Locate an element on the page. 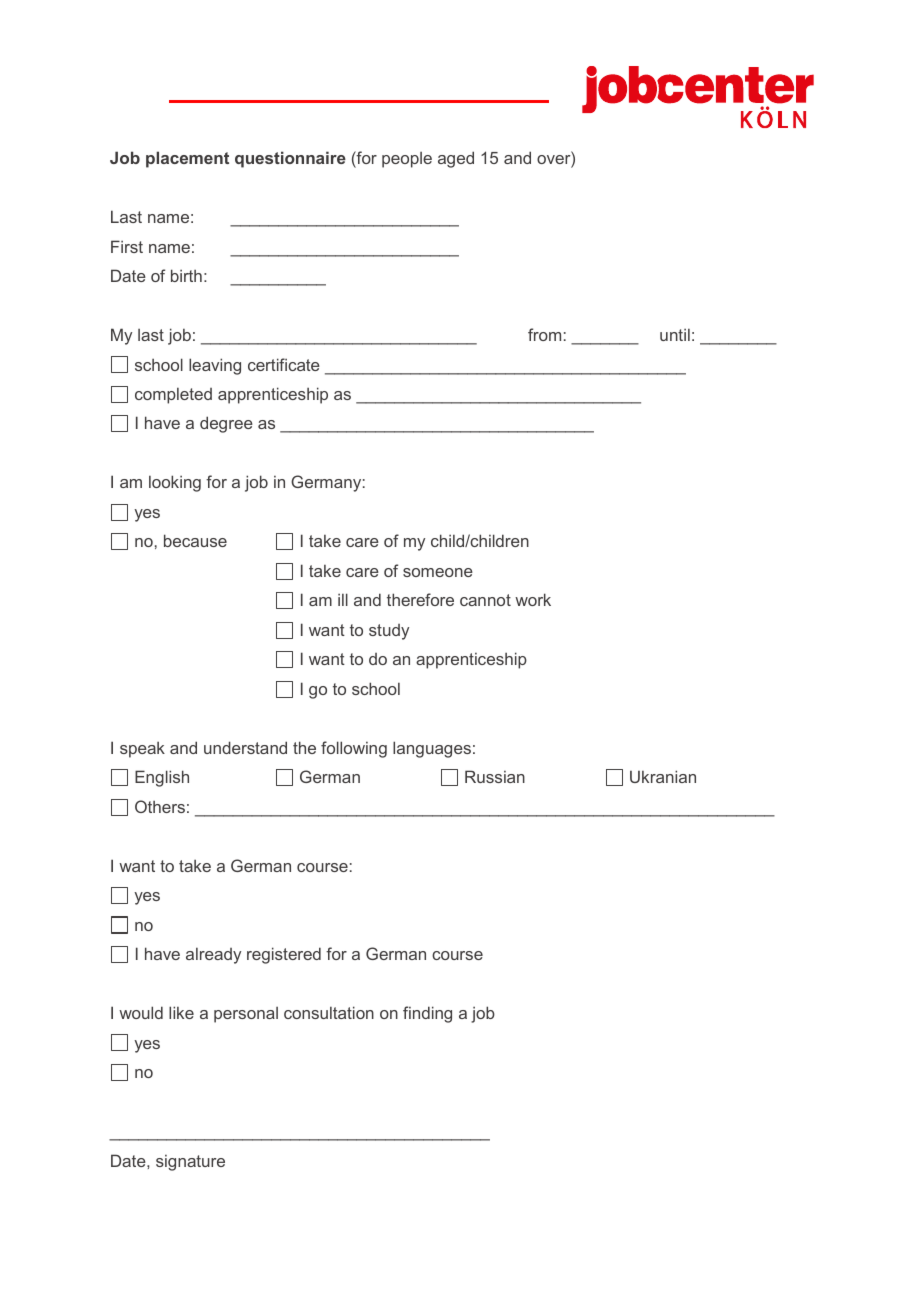 The width and height of the image is (924, 1308). work is located at coordinates (533, 599).
